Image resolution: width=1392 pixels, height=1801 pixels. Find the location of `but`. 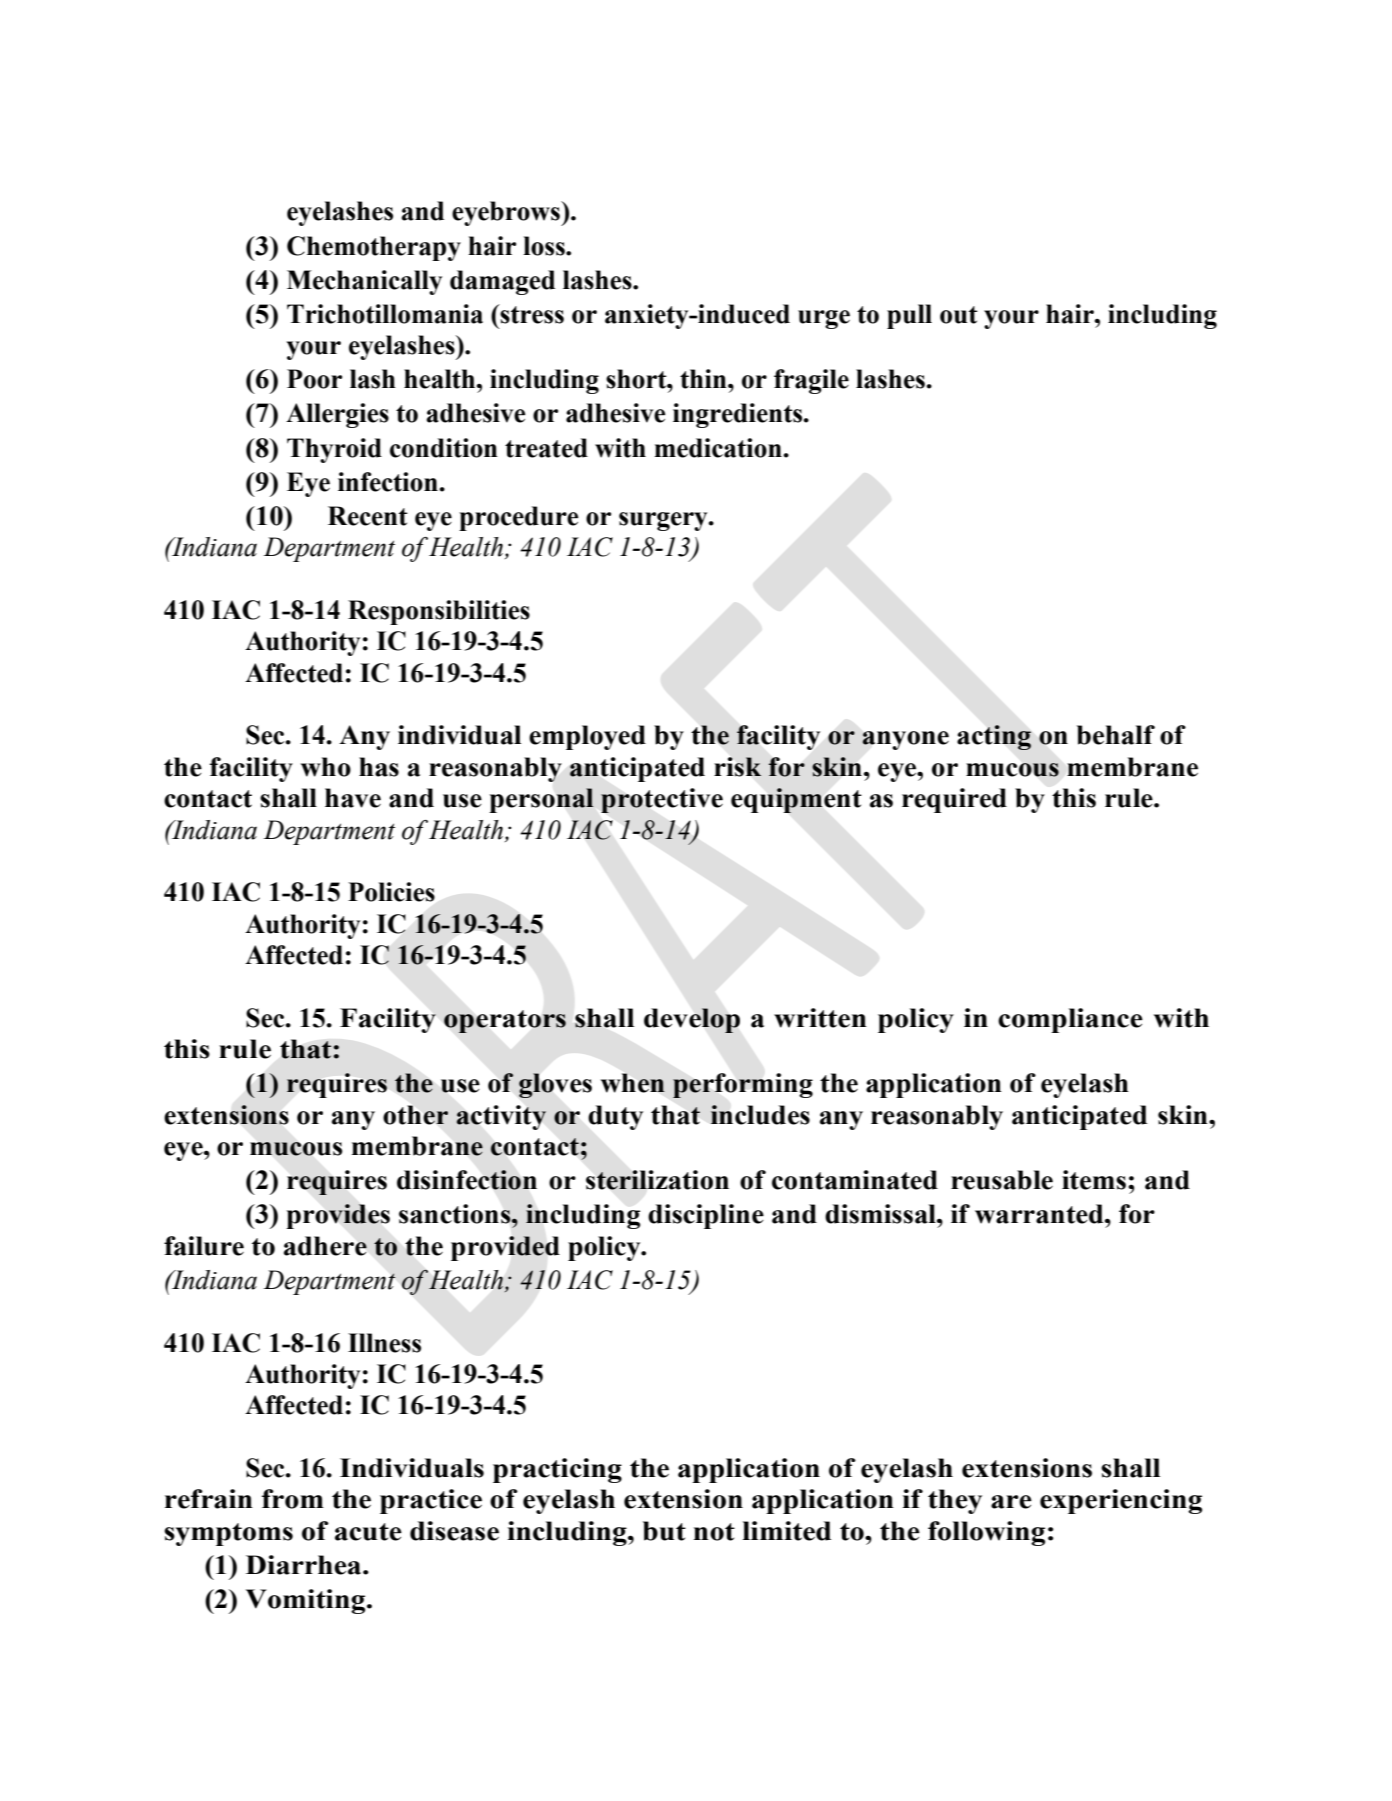

but is located at coordinates (664, 1531).
